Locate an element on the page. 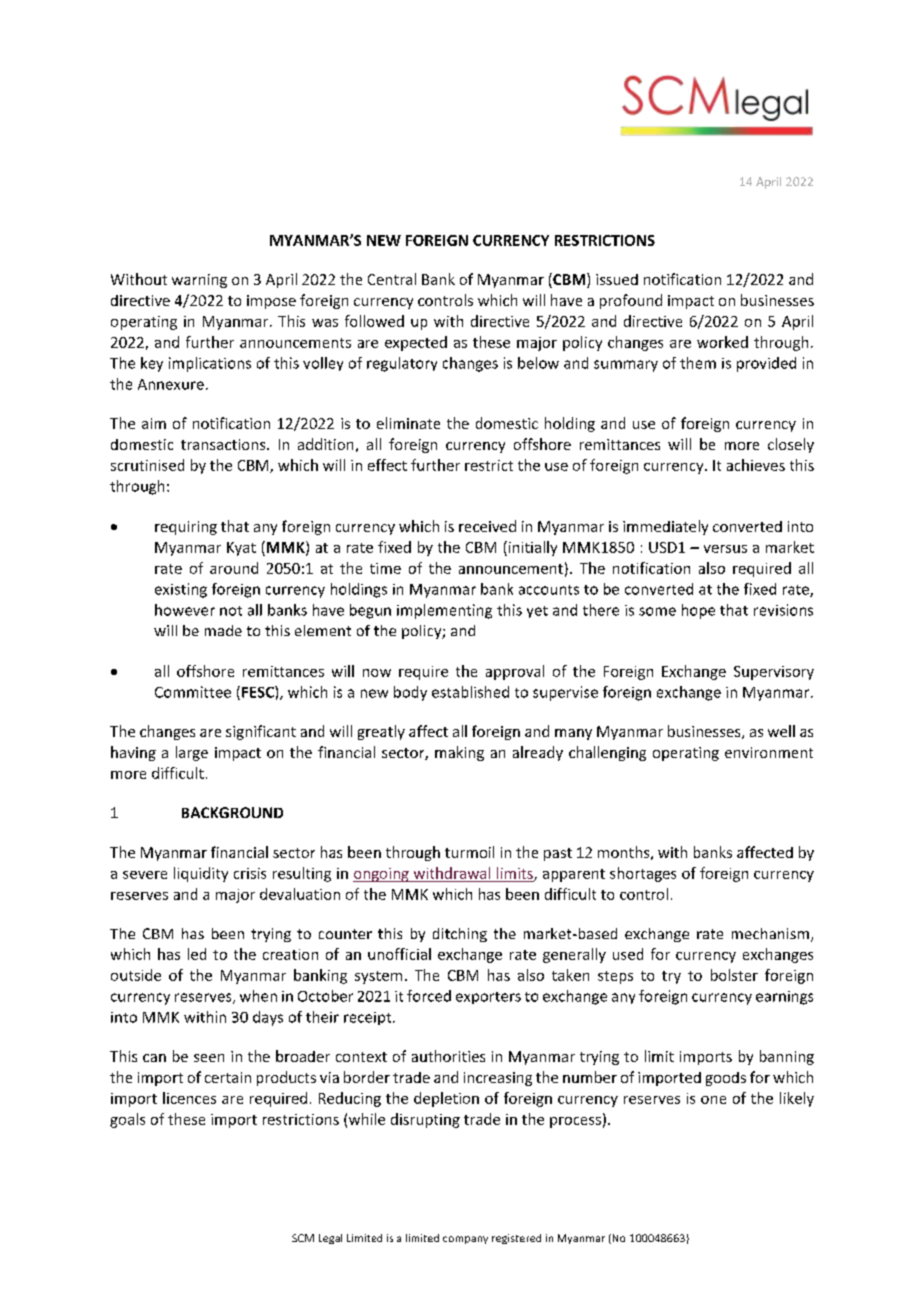  mechanism is located at coordinates (770, 933).
